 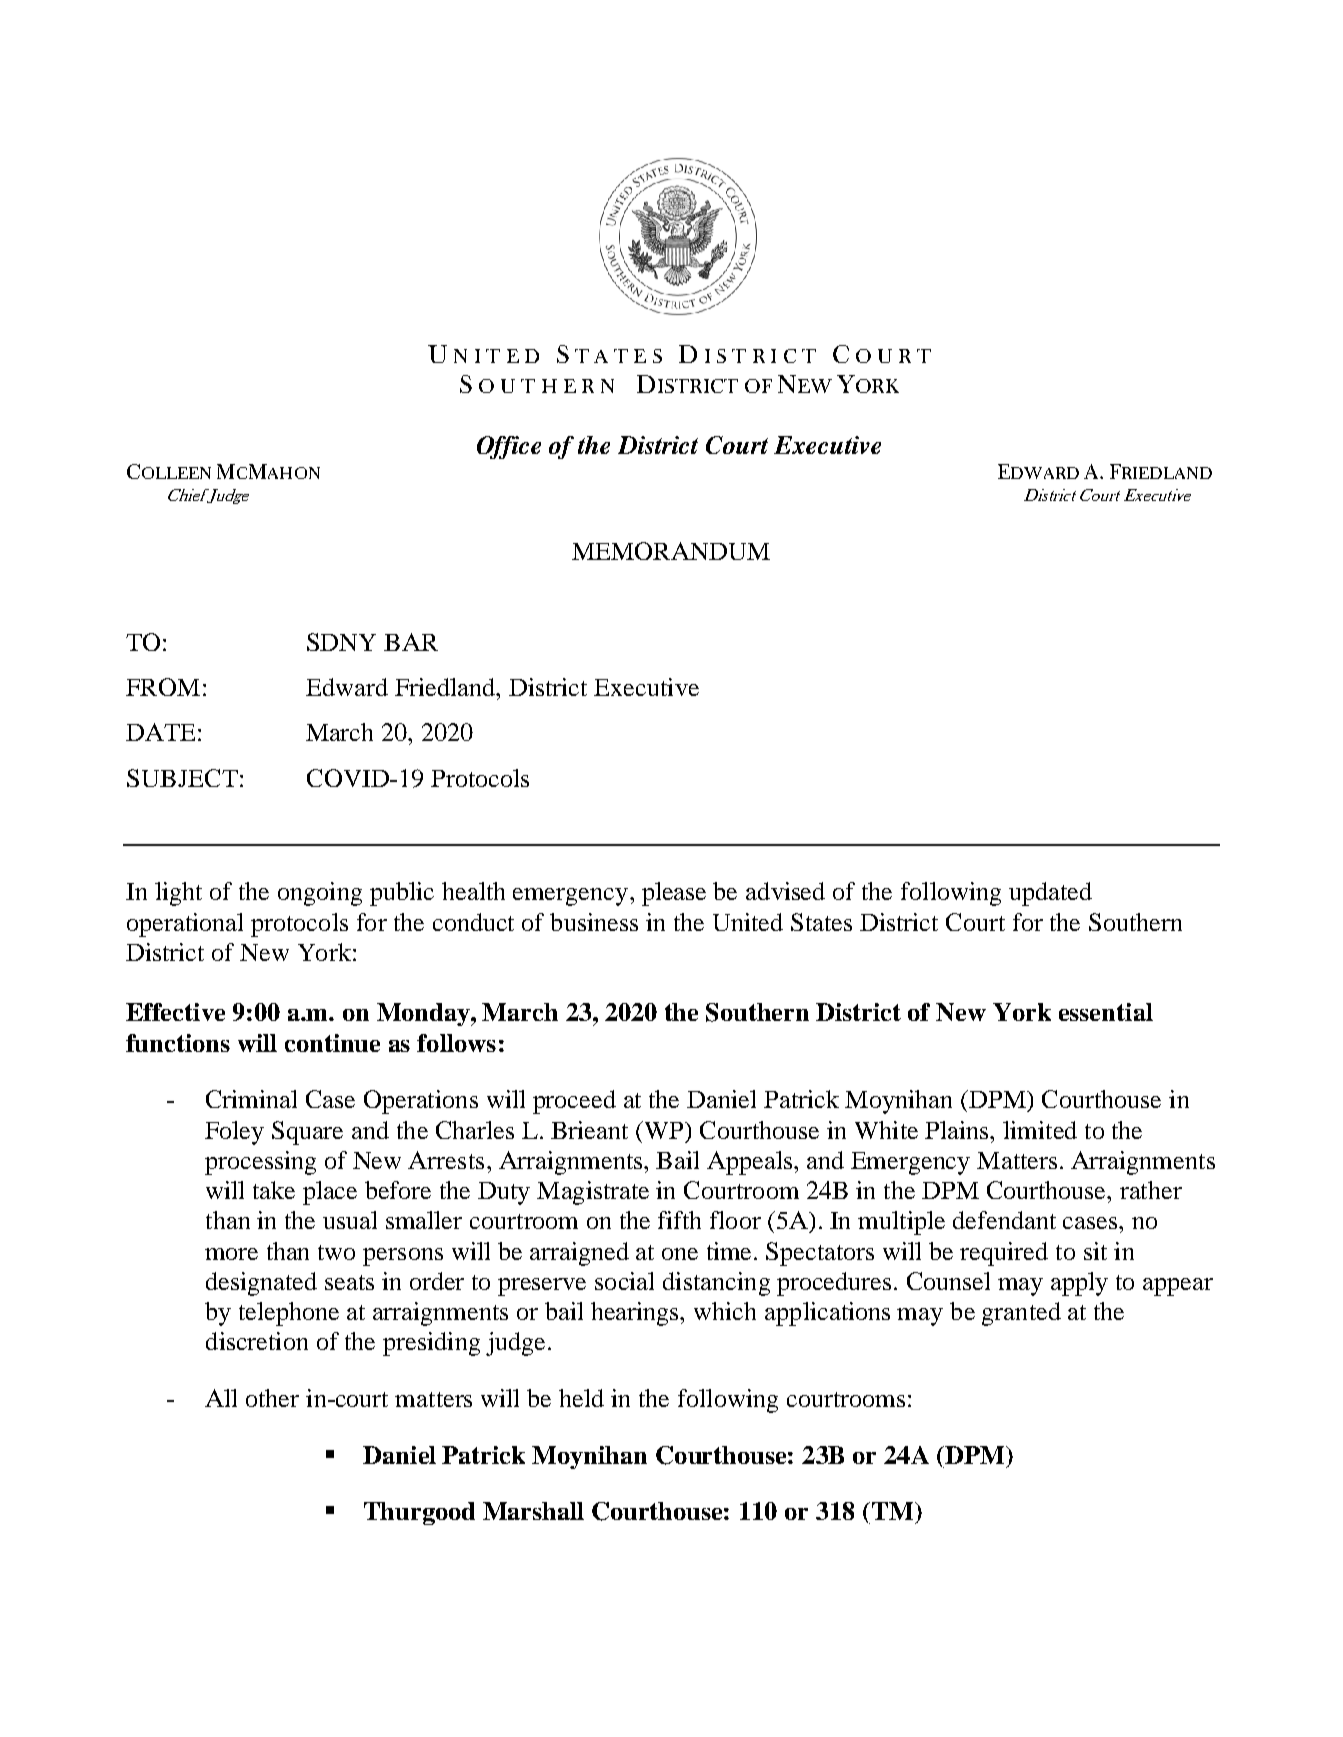 What do you see at coordinates (509, 447) in the image?
I see `Office` at bounding box center [509, 447].
